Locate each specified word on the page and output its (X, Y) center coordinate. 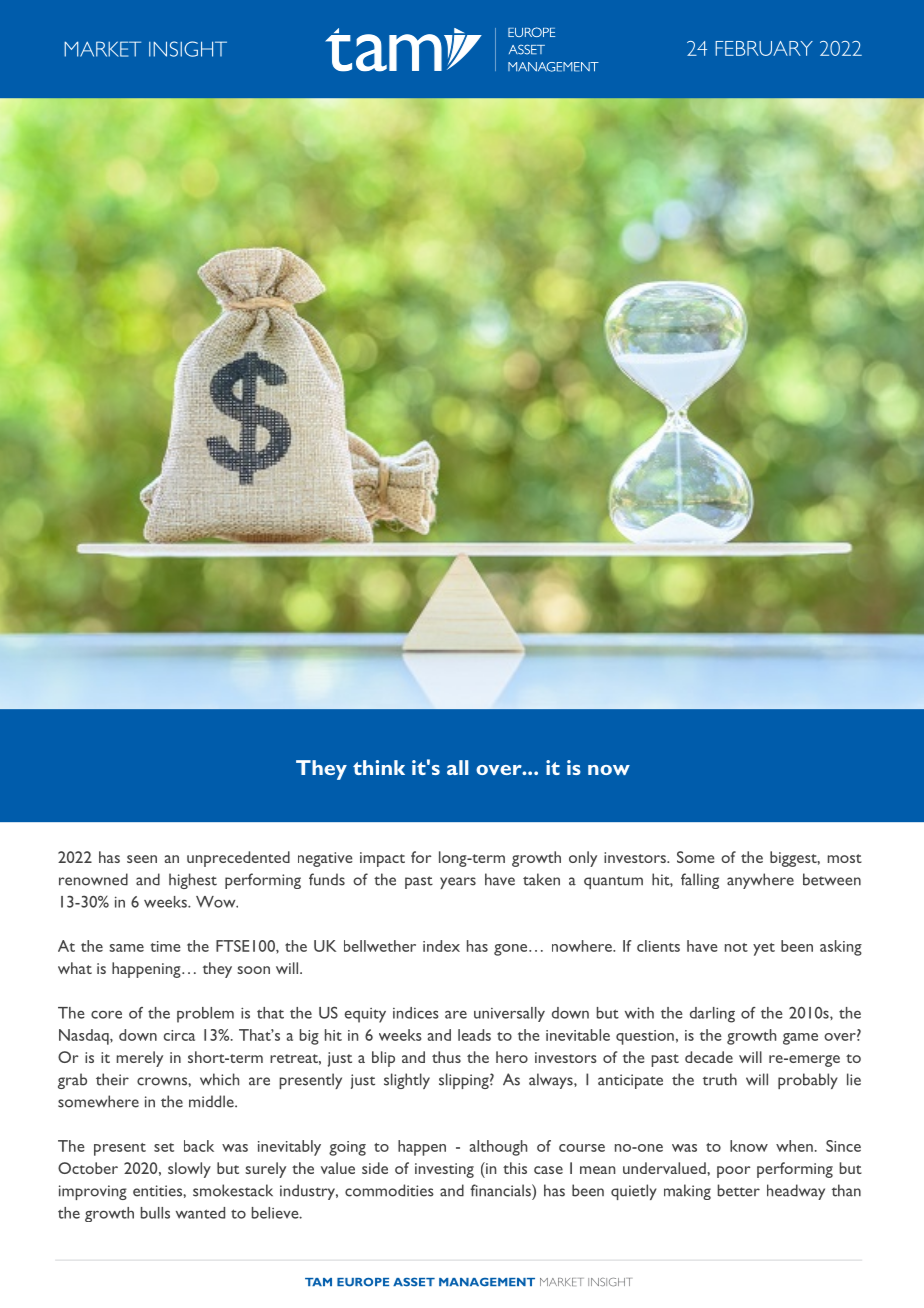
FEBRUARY (764, 48)
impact (382, 859)
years (458, 883)
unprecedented (238, 859)
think (379, 767)
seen (142, 859)
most (845, 858)
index (441, 946)
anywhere (760, 881)
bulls (155, 1213)
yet (764, 949)
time (165, 946)
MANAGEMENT (487, 1282)
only (583, 859)
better (739, 1190)
